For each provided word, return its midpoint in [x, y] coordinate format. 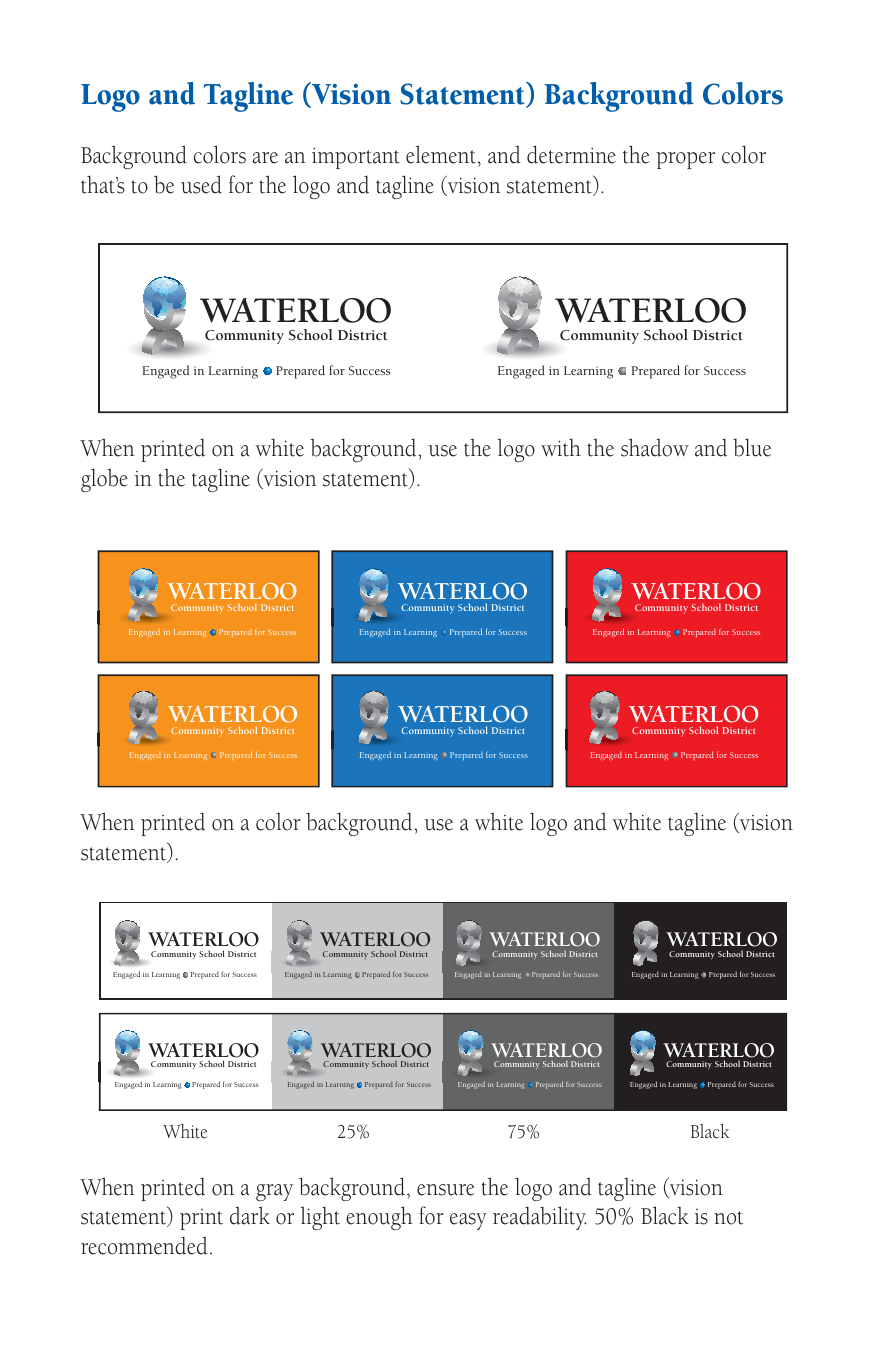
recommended [144, 1245]
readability [539, 1218]
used [201, 184]
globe [104, 480]
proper [685, 160]
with [561, 447]
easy [468, 1221]
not [728, 1218]
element [441, 154]
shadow [655, 447]
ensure [446, 1190]
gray [274, 1192]
